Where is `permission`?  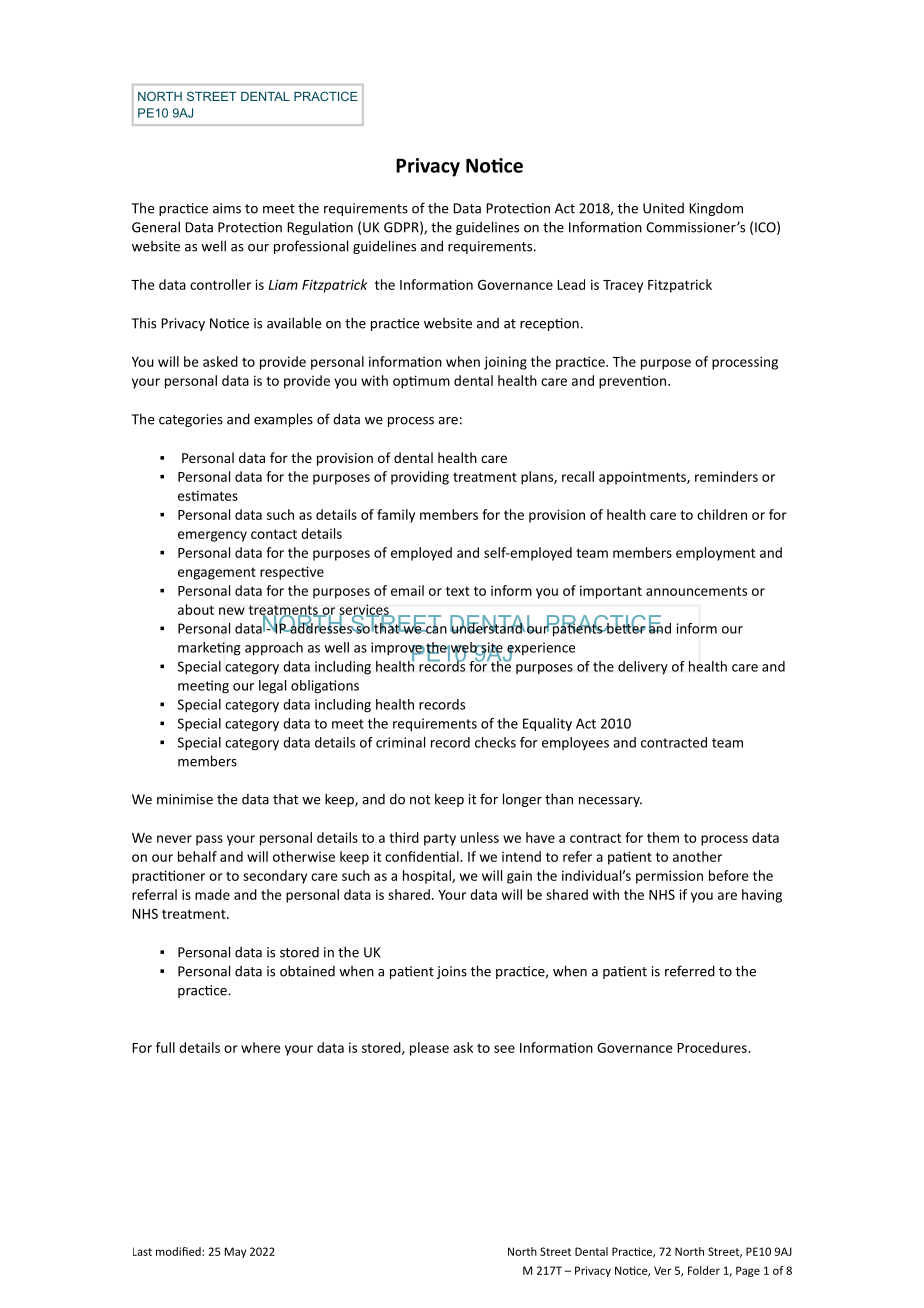 permission is located at coordinates (669, 877).
